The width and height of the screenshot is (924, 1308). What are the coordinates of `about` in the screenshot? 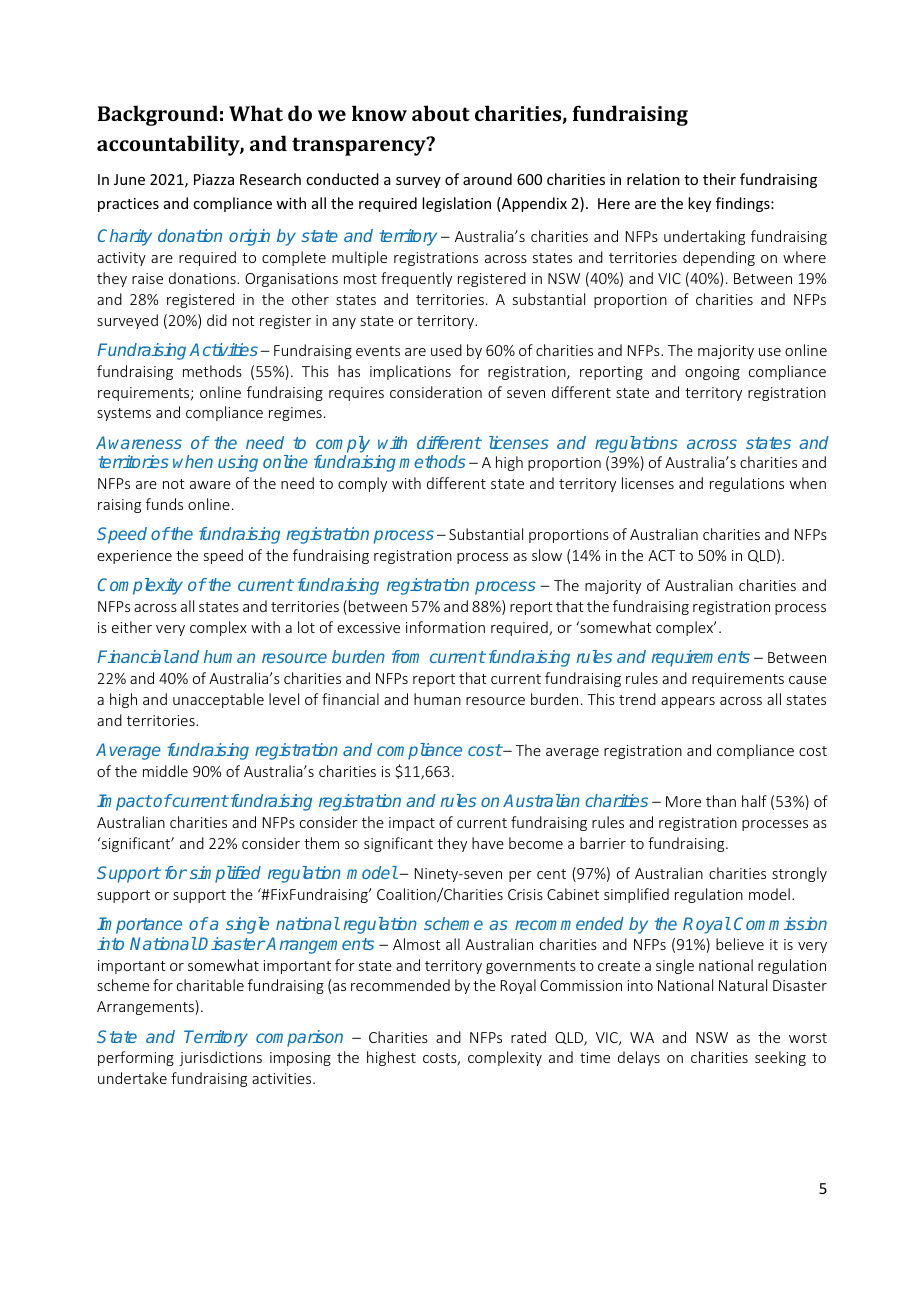 It's located at (441, 113).
